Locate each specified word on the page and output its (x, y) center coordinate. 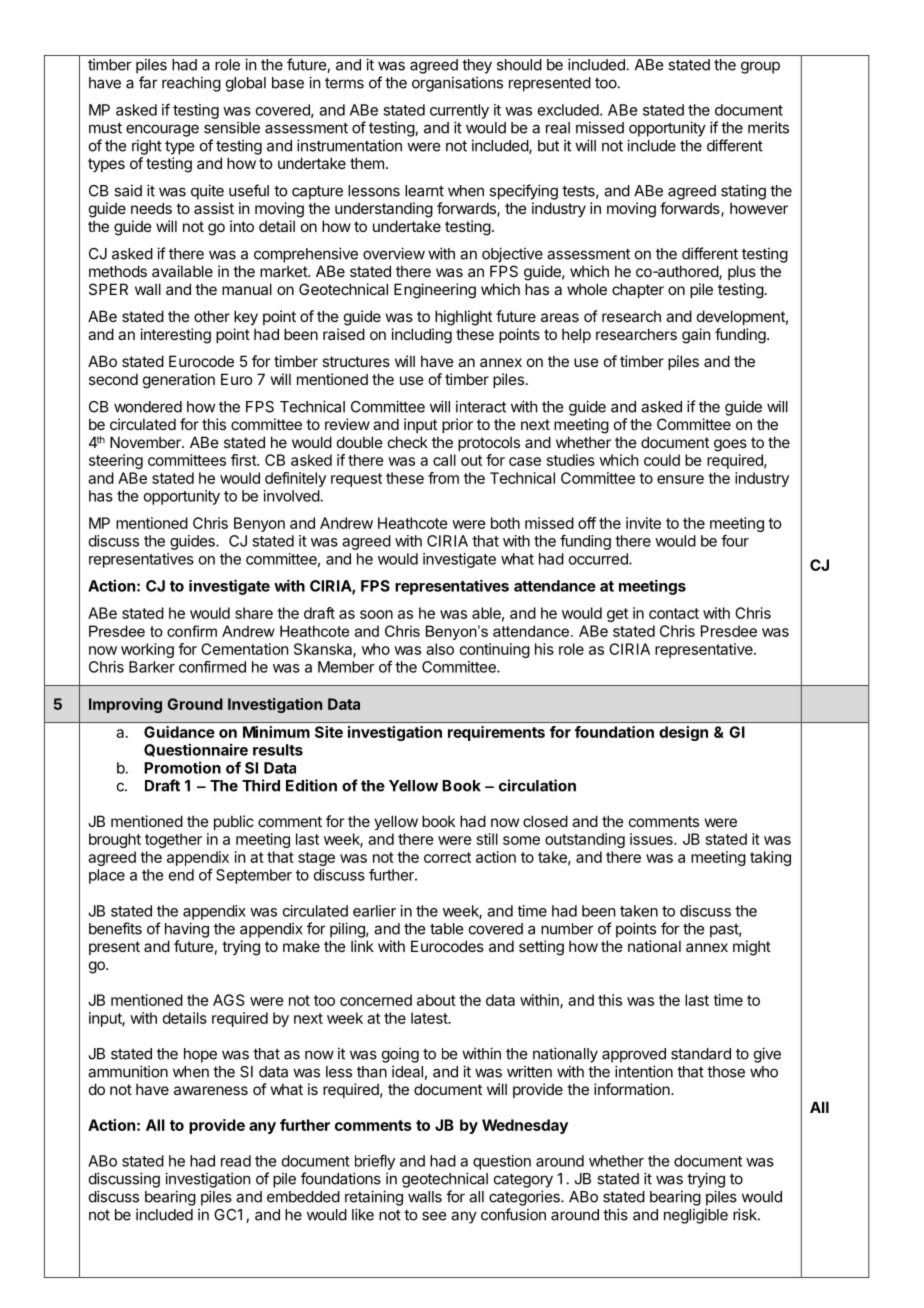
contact (674, 613)
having (187, 930)
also (440, 649)
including (422, 336)
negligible (696, 1216)
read (236, 1161)
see (434, 1216)
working (147, 650)
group (760, 67)
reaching (191, 84)
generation (179, 381)
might (752, 948)
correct (447, 857)
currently (459, 111)
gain (696, 336)
